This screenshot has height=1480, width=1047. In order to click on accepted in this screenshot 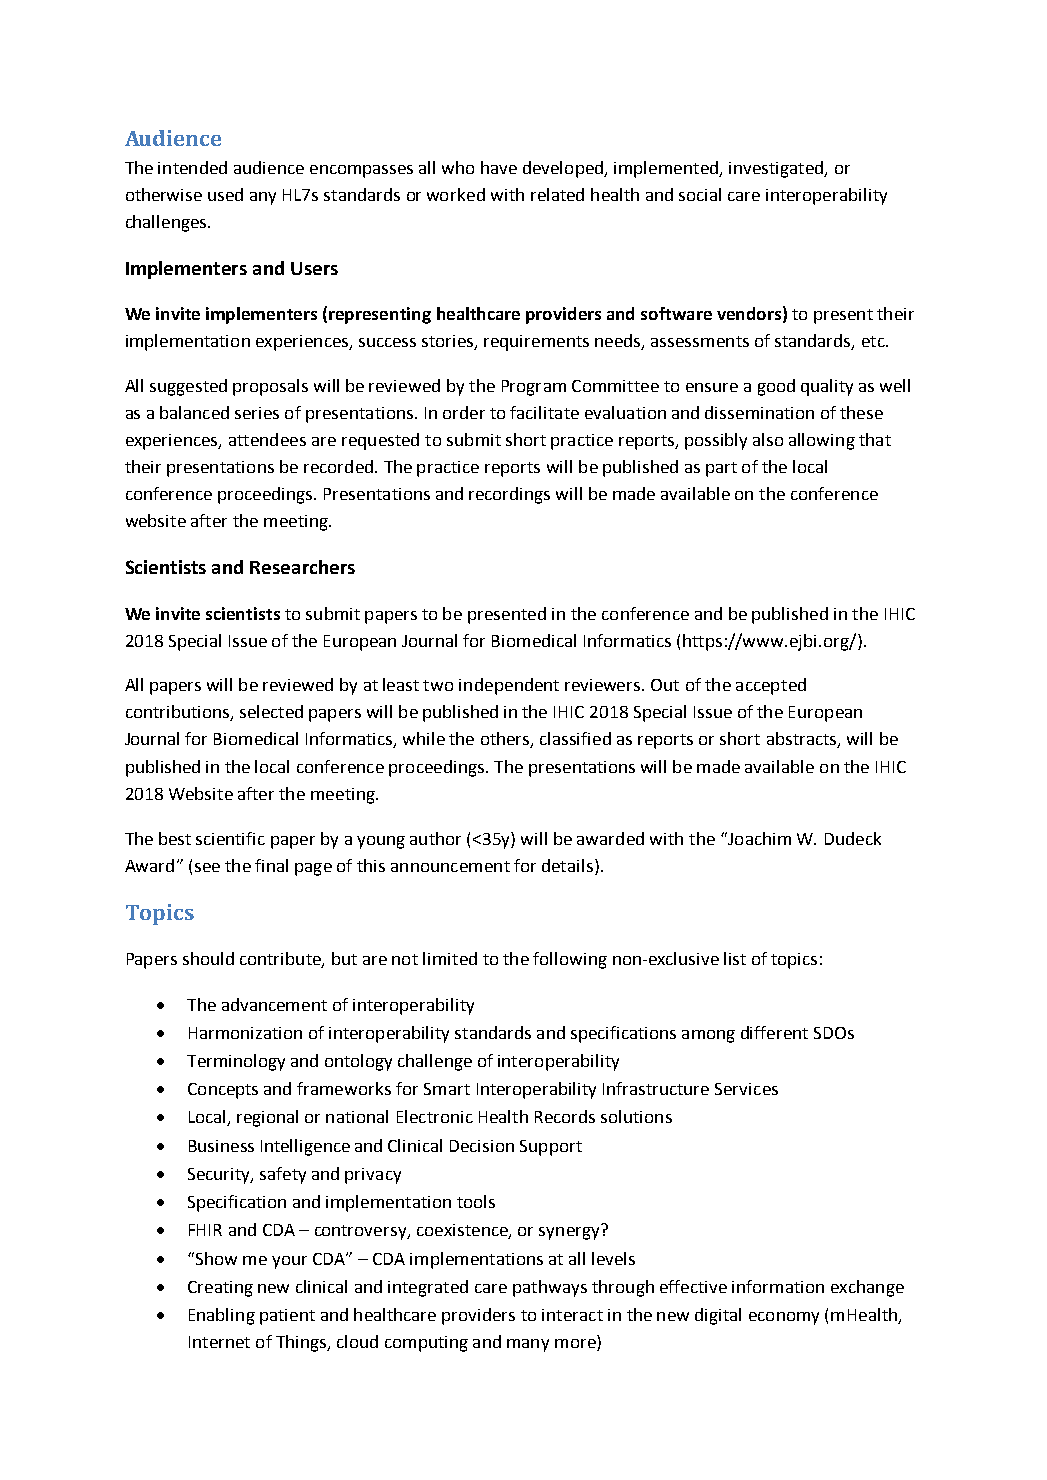, I will do `click(771, 686)`.
